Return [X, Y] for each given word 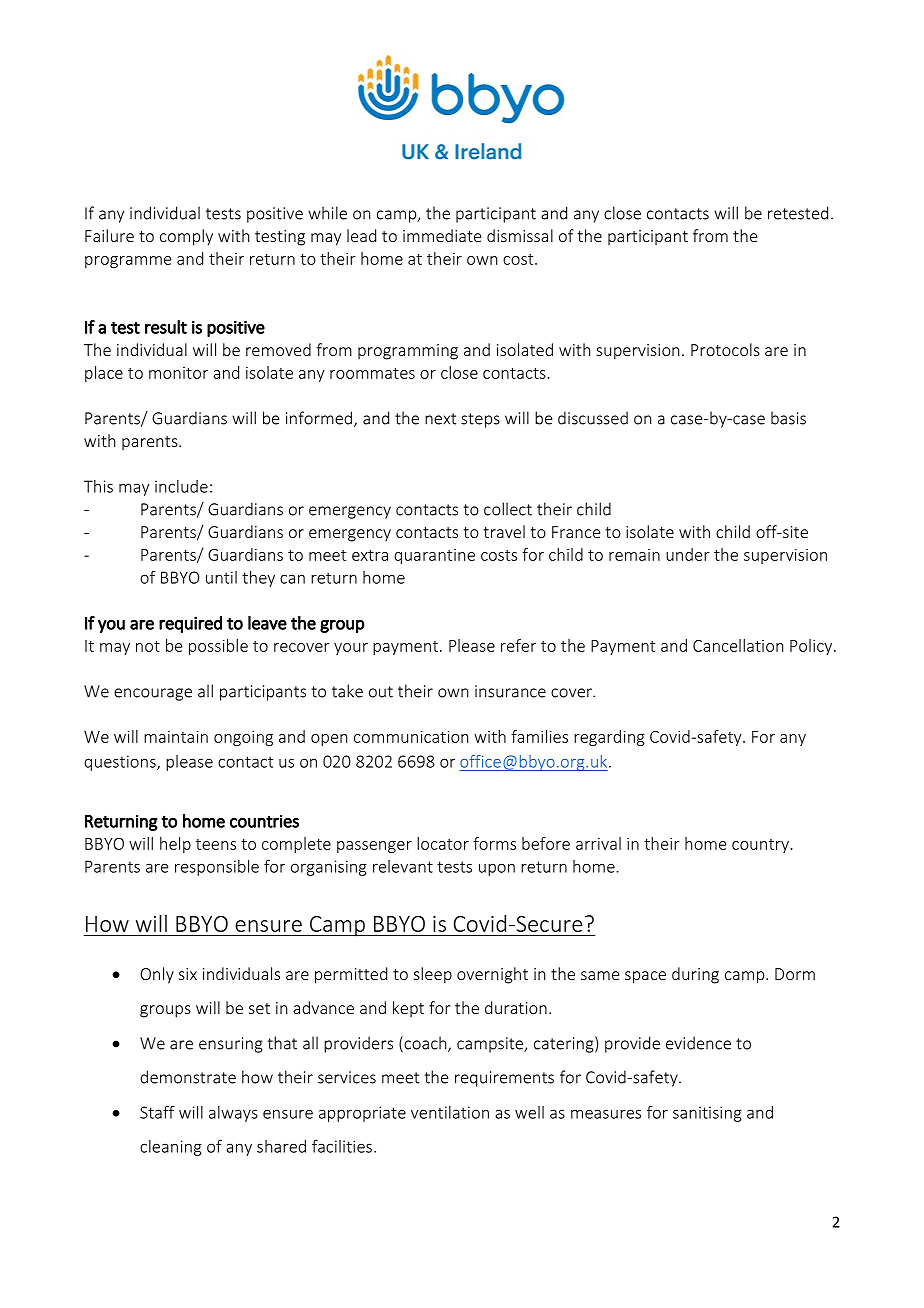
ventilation [450, 1112]
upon [497, 869]
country [760, 846]
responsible [217, 868]
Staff [157, 1112]
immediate [442, 235]
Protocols [725, 349]
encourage [153, 694]
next [440, 419]
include [181, 486]
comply [186, 237]
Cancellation [738, 645]
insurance [510, 691]
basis [788, 418]
